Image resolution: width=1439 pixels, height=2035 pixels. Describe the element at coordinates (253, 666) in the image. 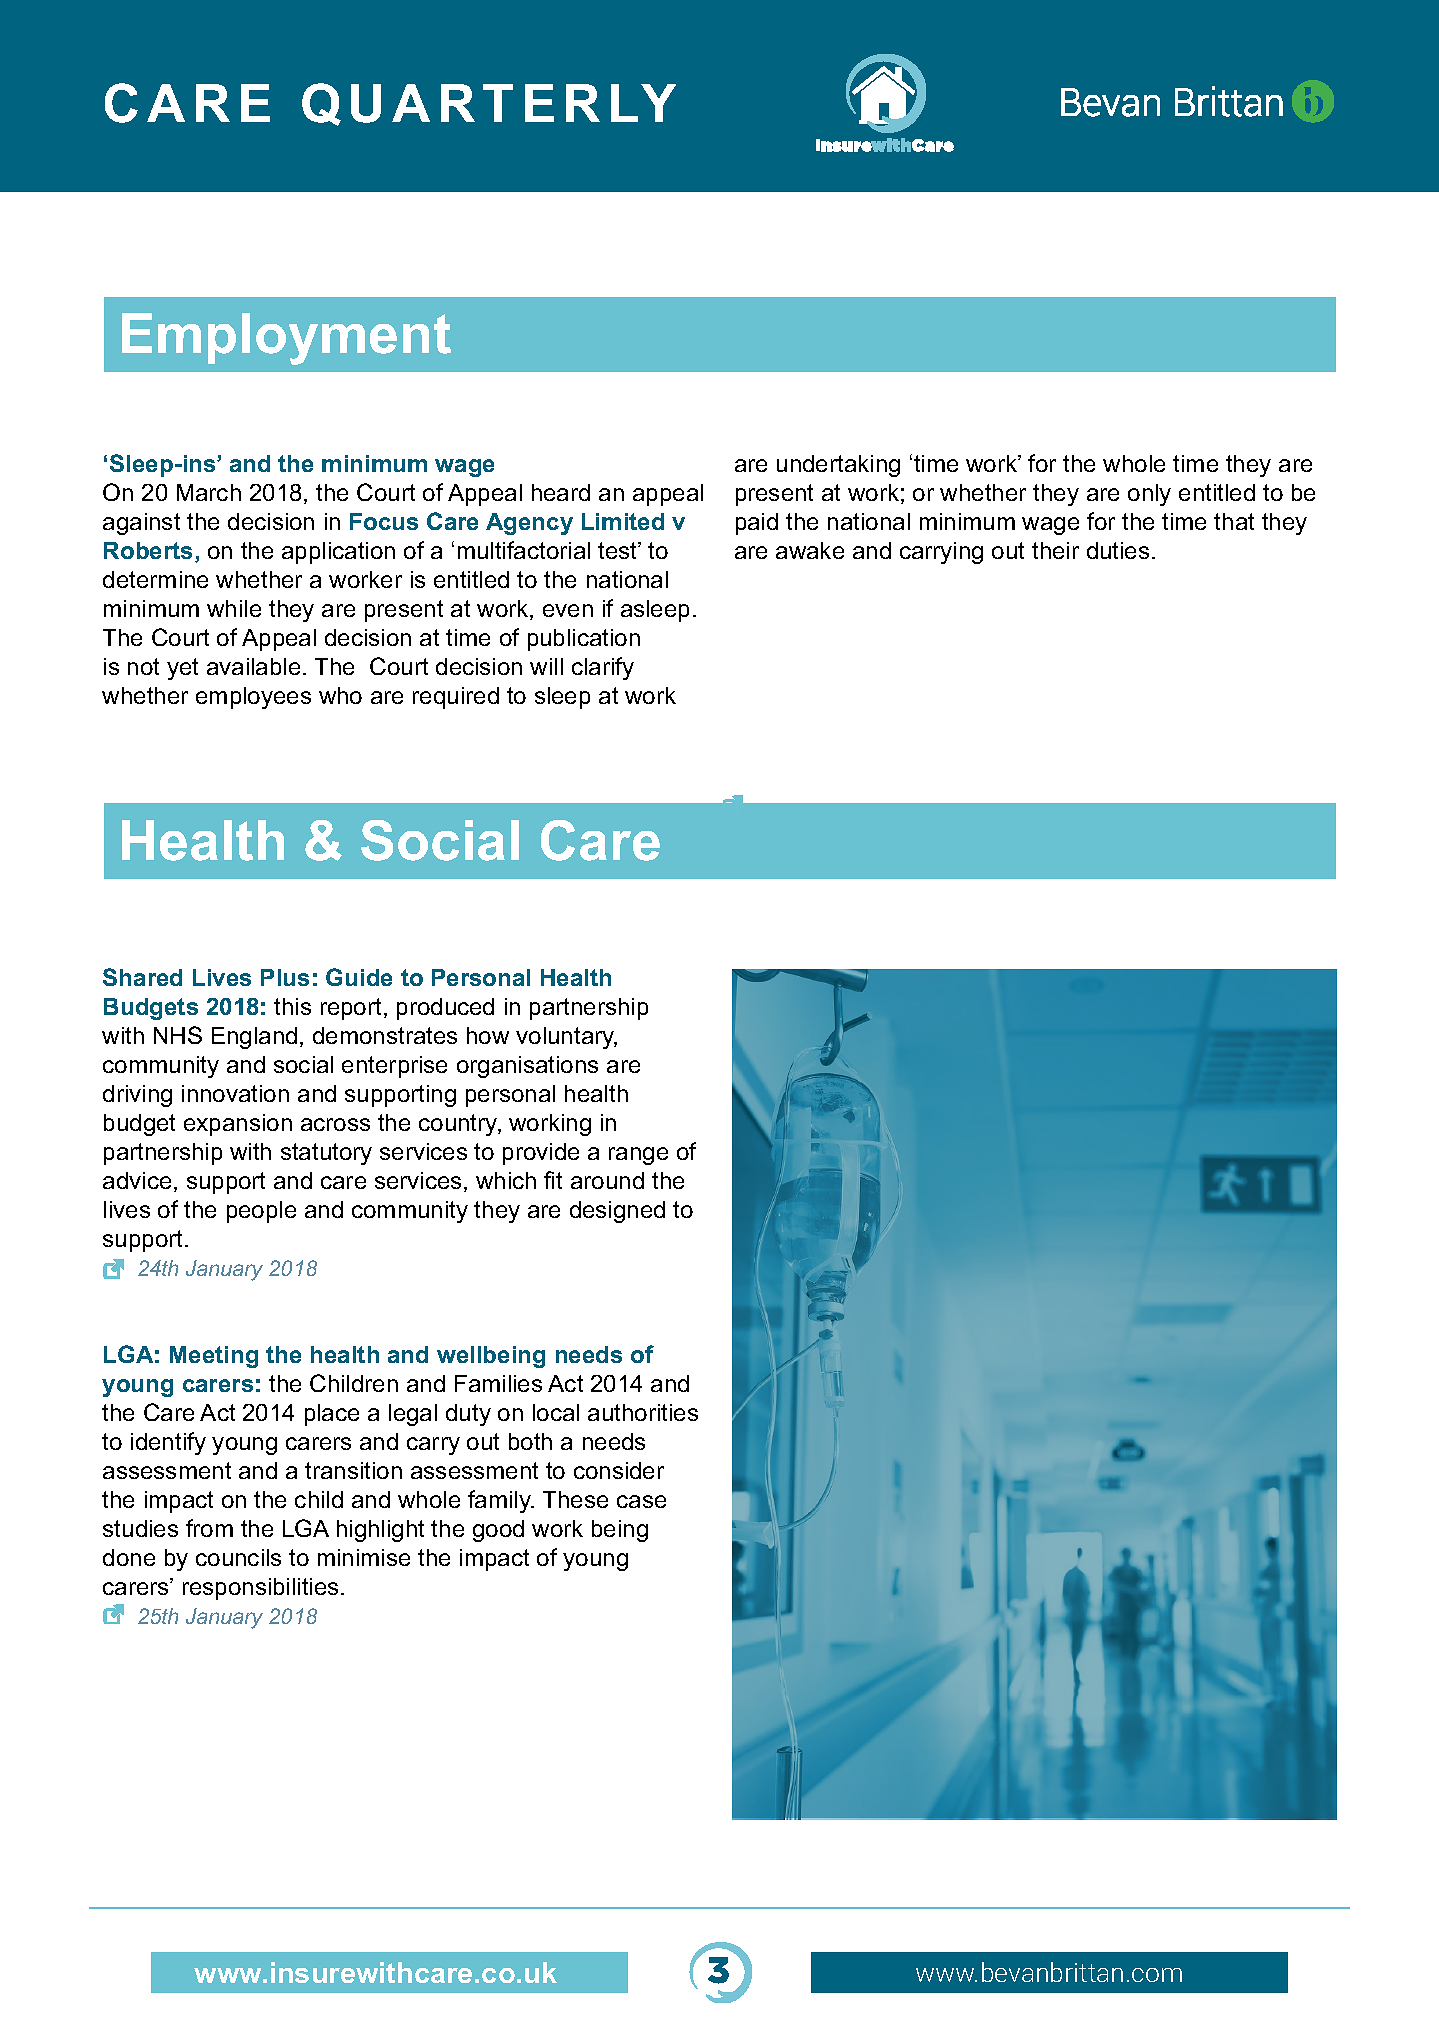

I see `available` at that location.
